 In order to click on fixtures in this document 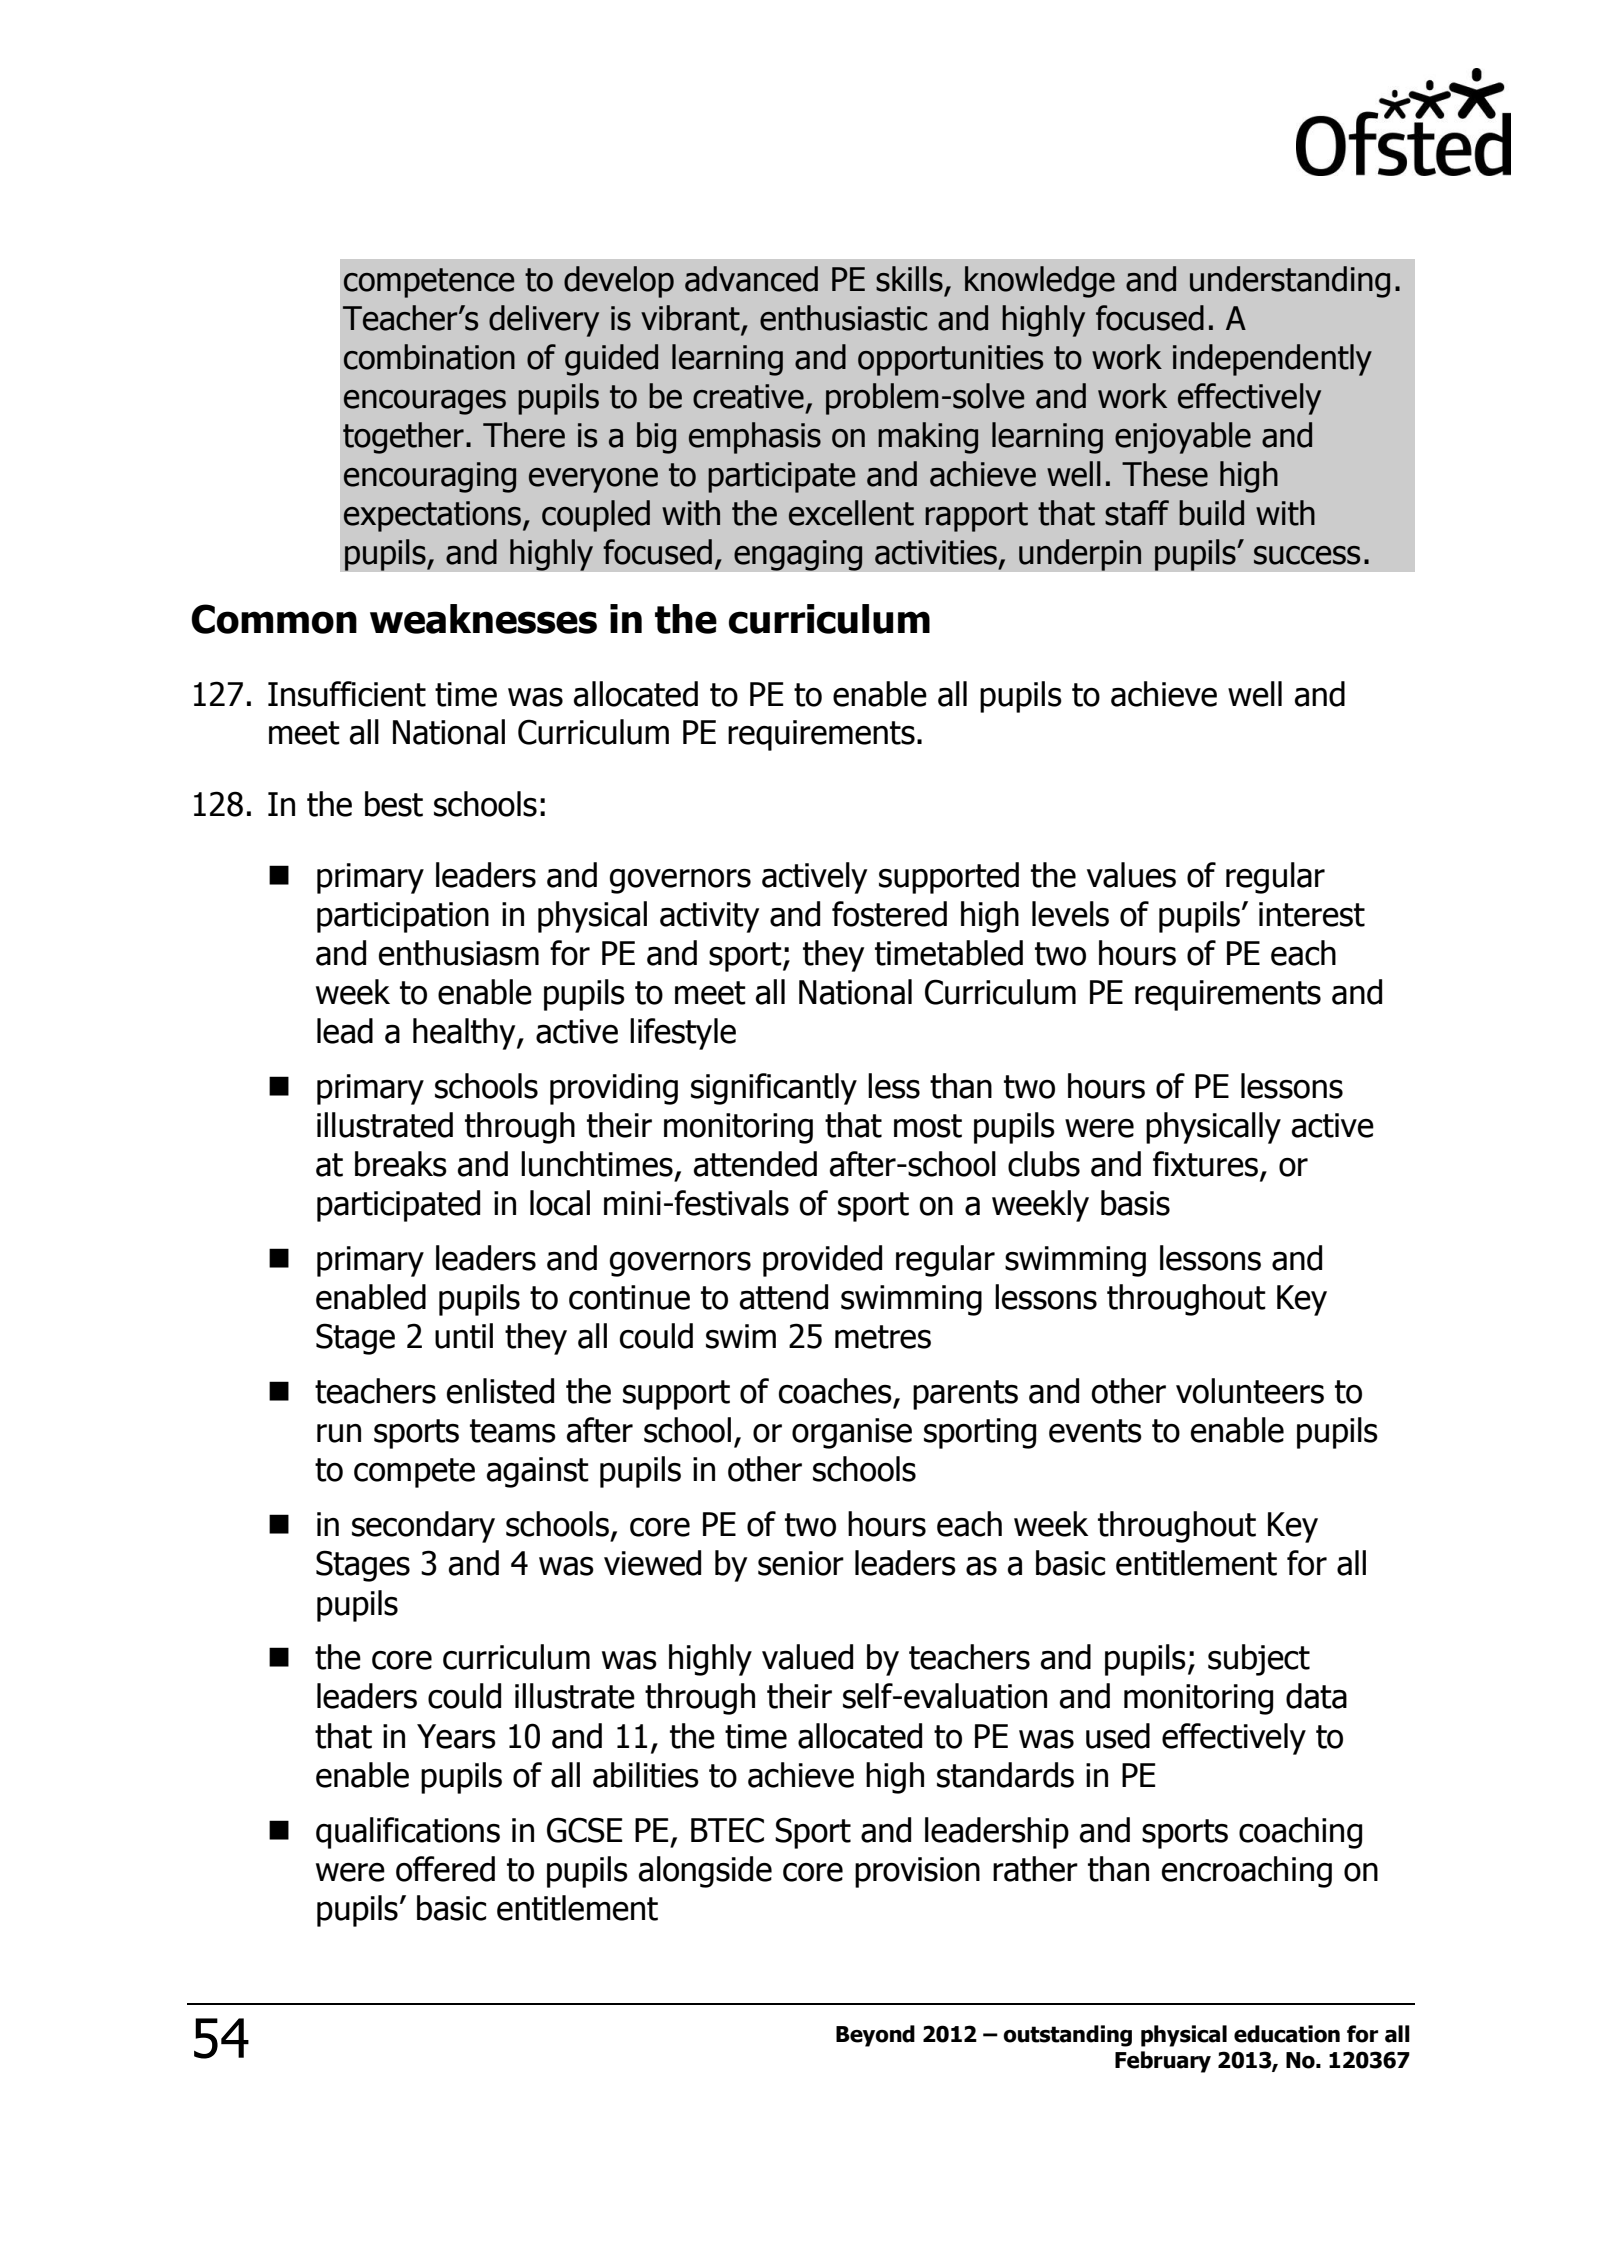, I will do `click(1205, 1164)`.
